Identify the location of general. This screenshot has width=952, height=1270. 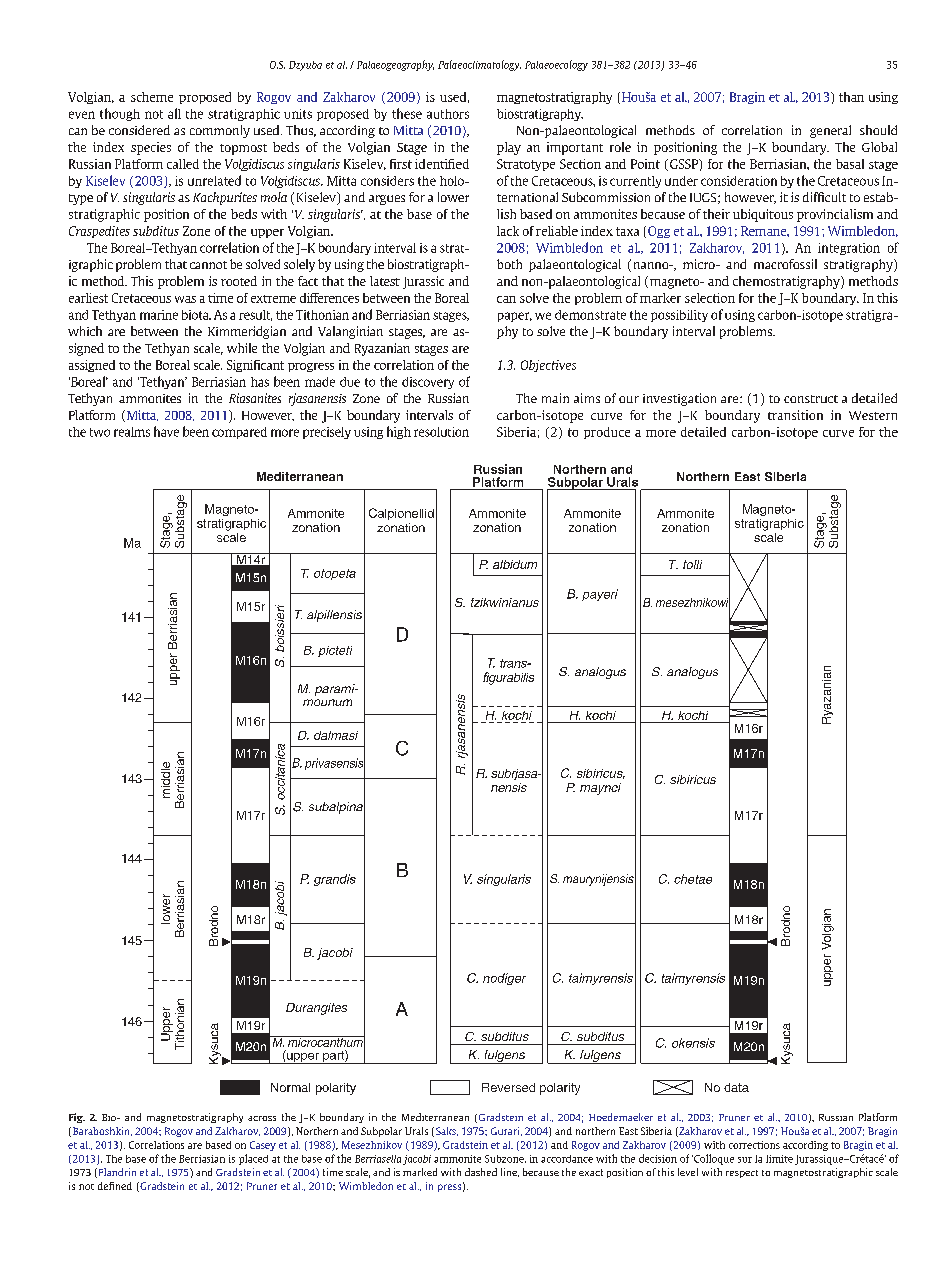
(830, 131).
